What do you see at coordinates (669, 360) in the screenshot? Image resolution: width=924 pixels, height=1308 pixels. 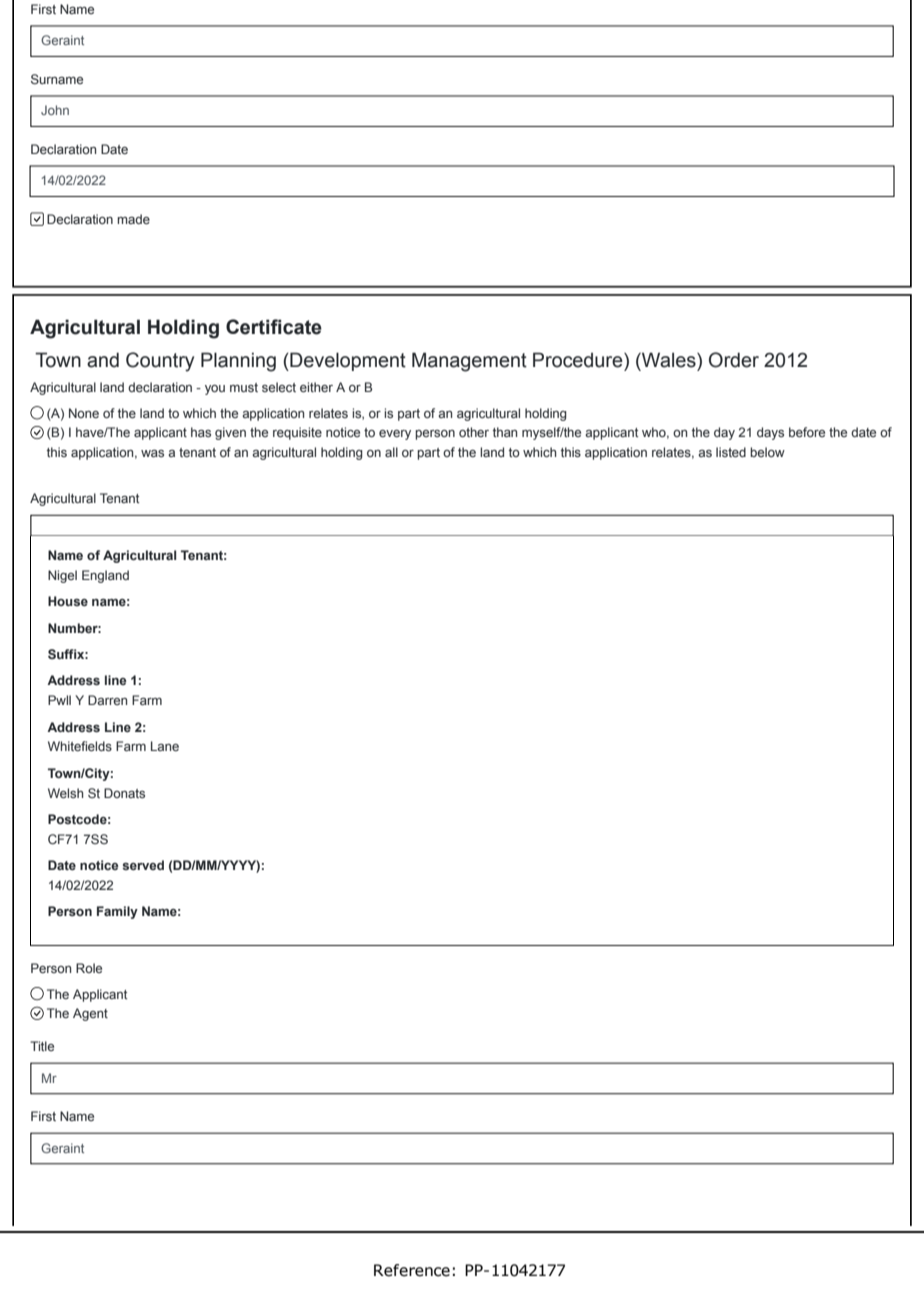 I see `Wales` at bounding box center [669, 360].
